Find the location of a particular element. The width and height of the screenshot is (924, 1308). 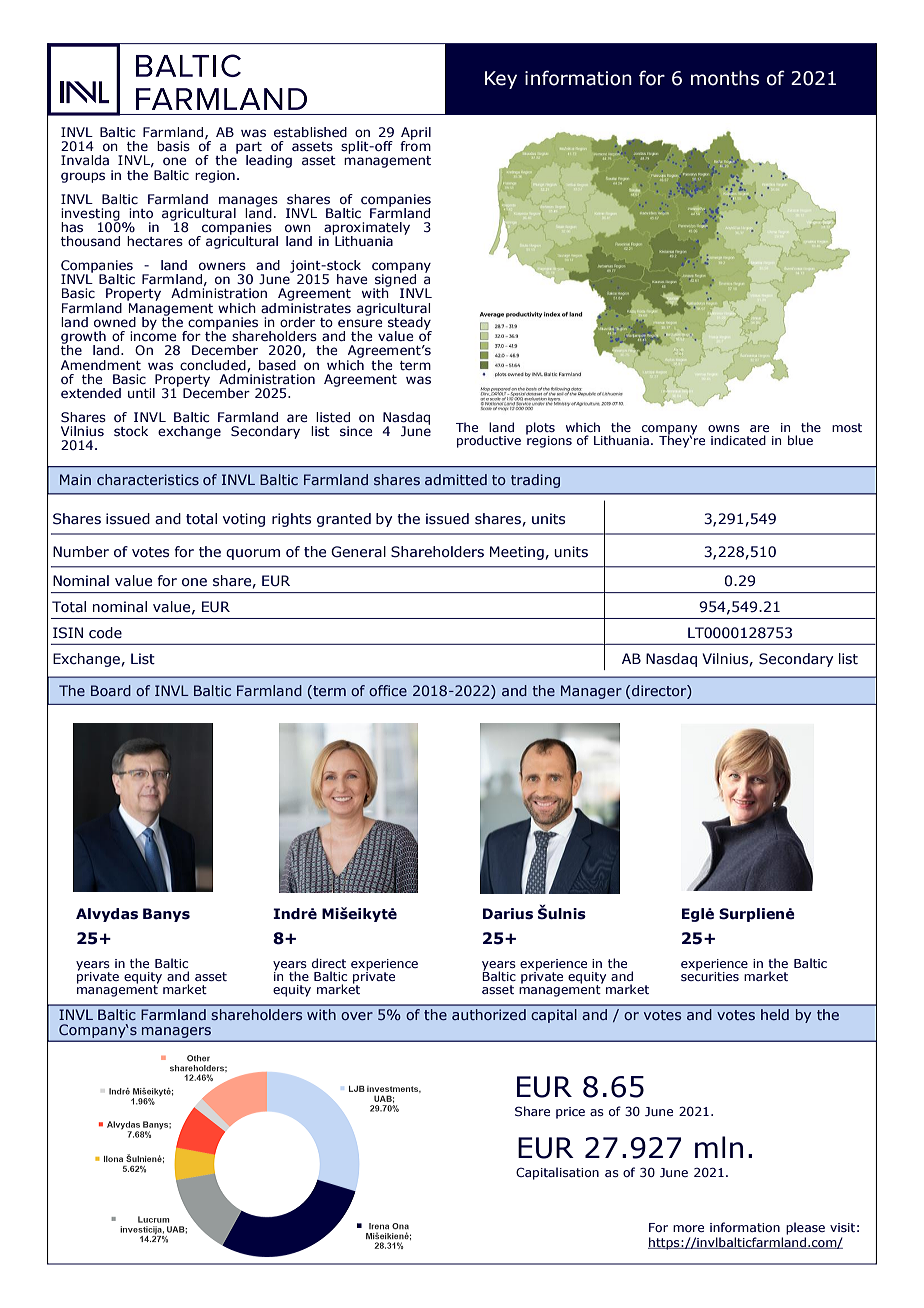

indicated is located at coordinates (738, 440).
